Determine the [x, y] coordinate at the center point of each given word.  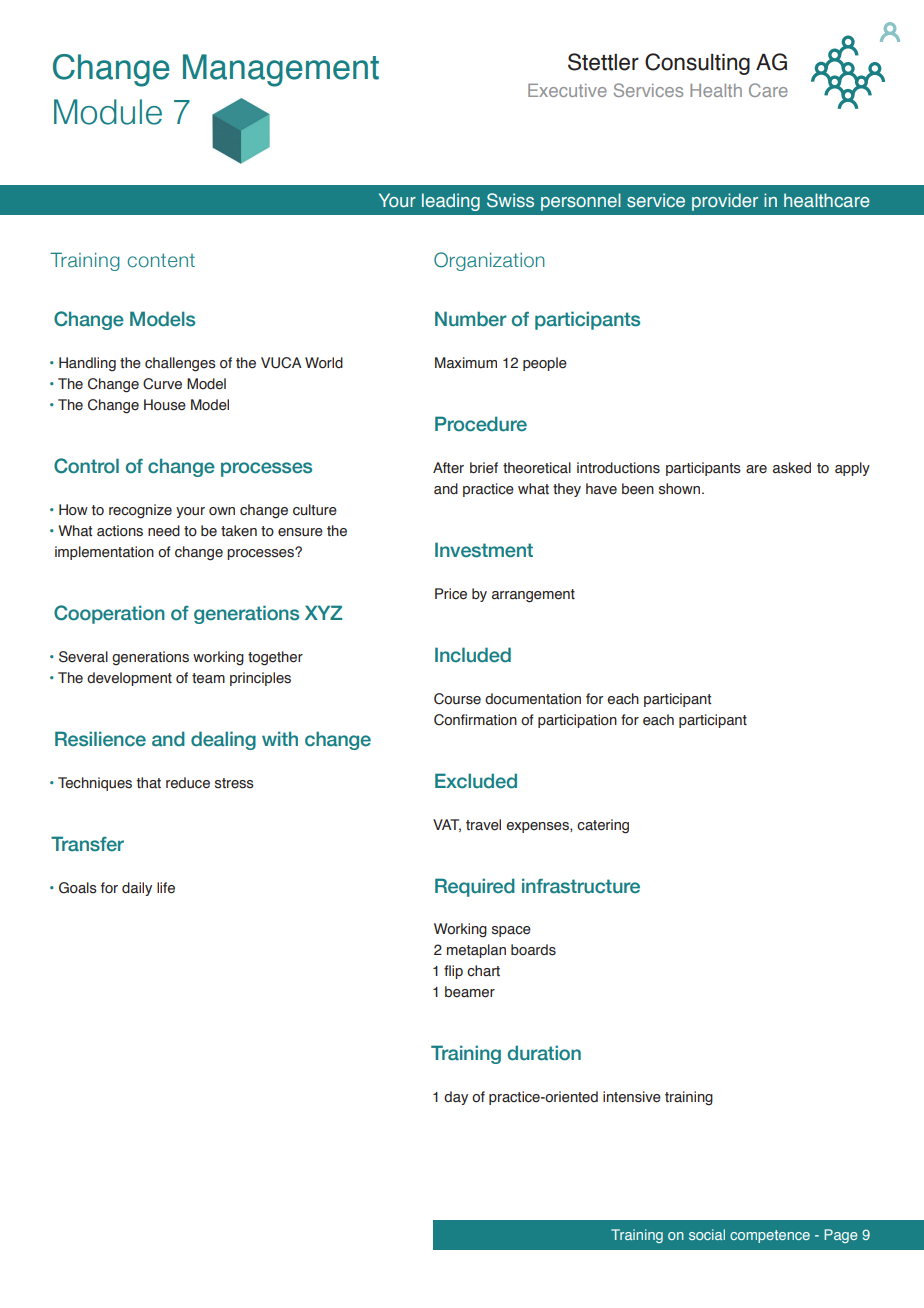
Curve [162, 384]
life [166, 888]
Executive [567, 90]
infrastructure [581, 886]
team [208, 678]
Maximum [466, 363]
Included [473, 655]
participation [577, 721]
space [511, 931]
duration [544, 1053]
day [456, 1098]
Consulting [697, 64]
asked [792, 468]
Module [108, 112]
